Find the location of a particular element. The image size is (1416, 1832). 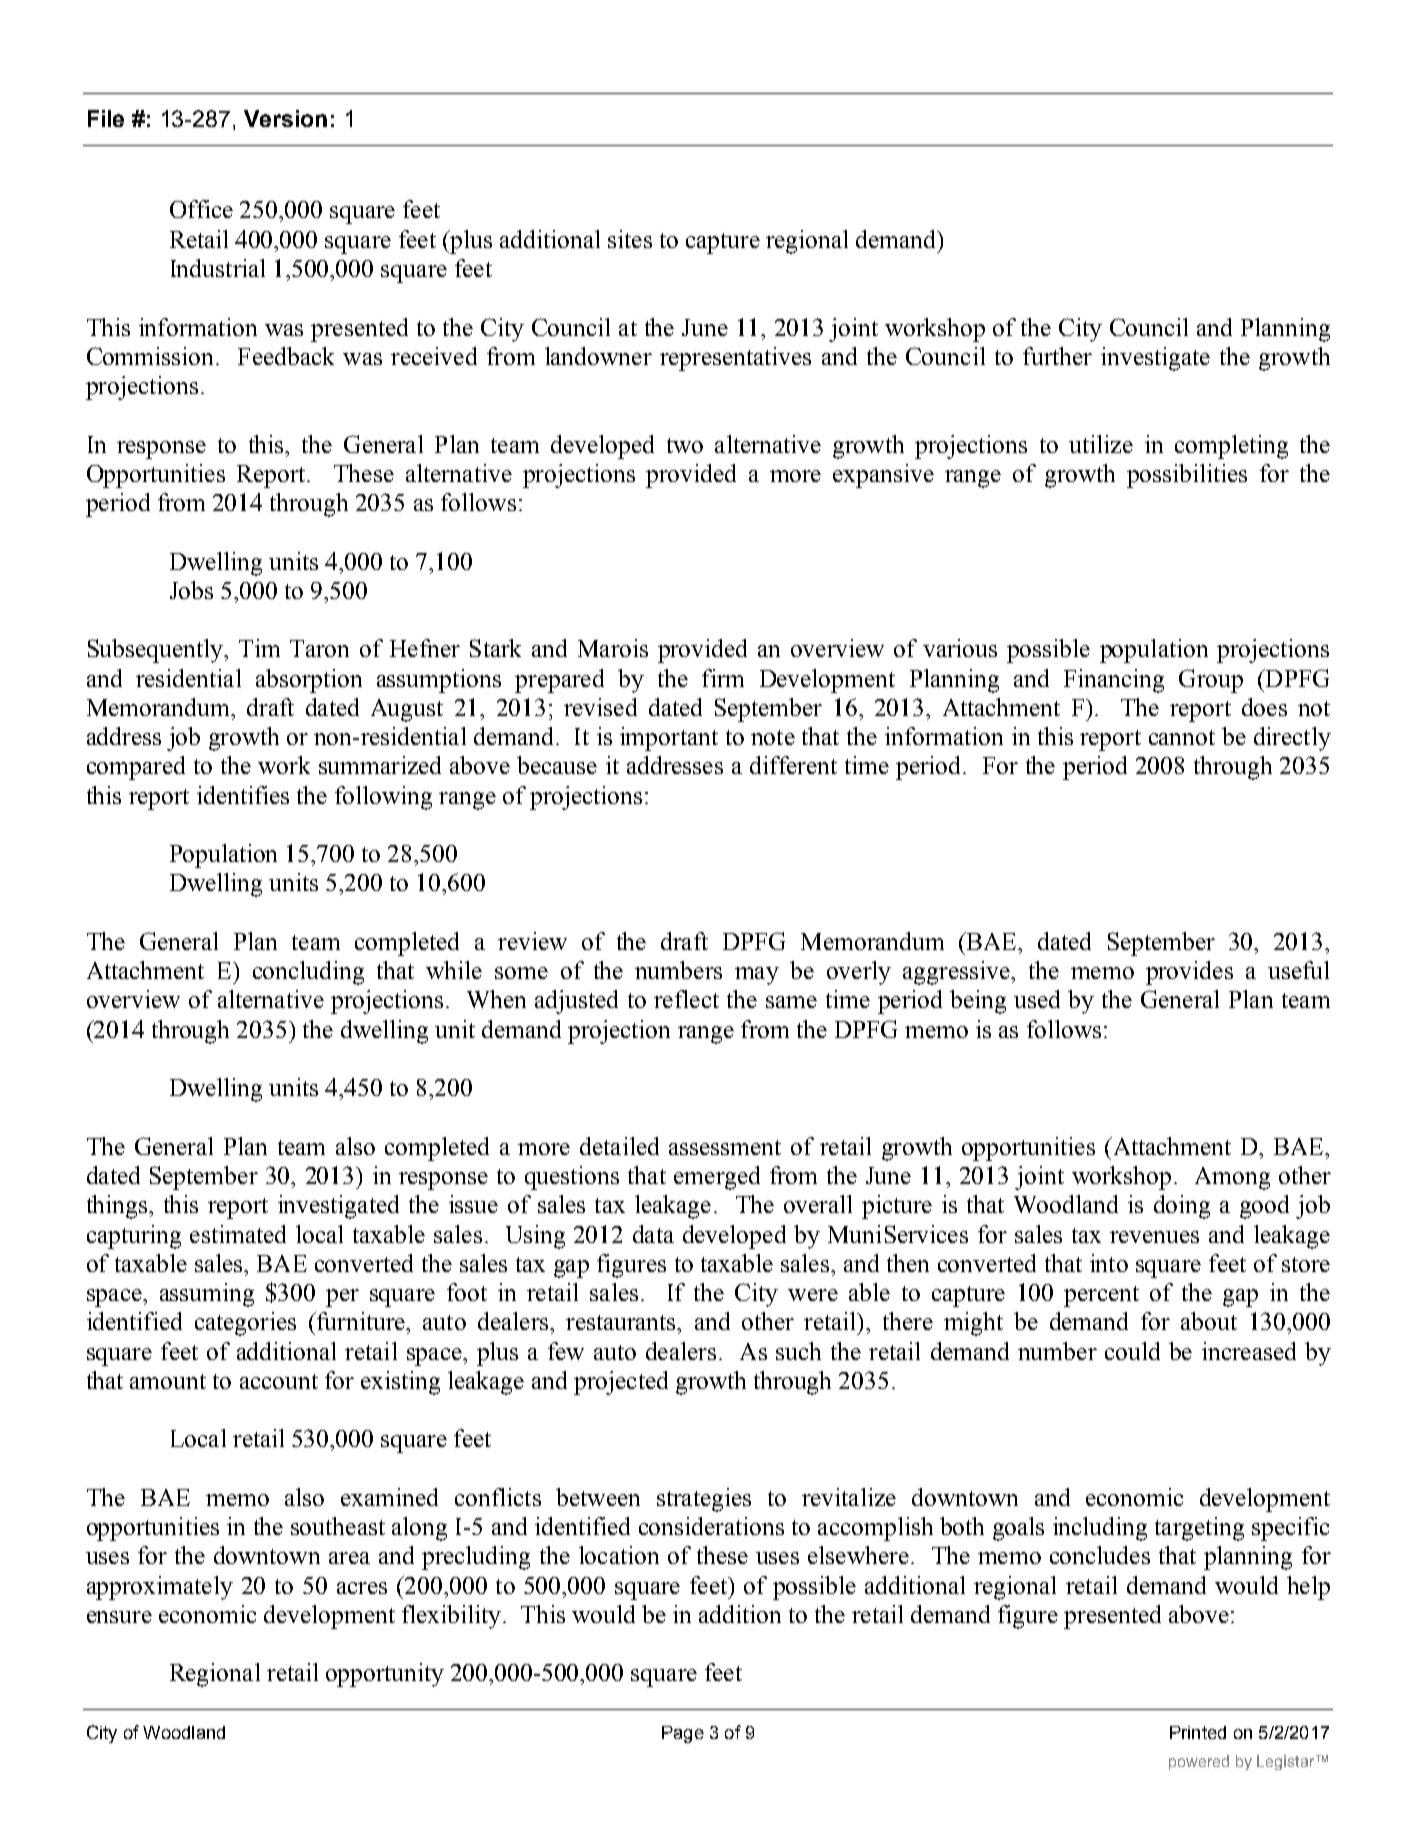

Page is located at coordinates (683, 1734).
